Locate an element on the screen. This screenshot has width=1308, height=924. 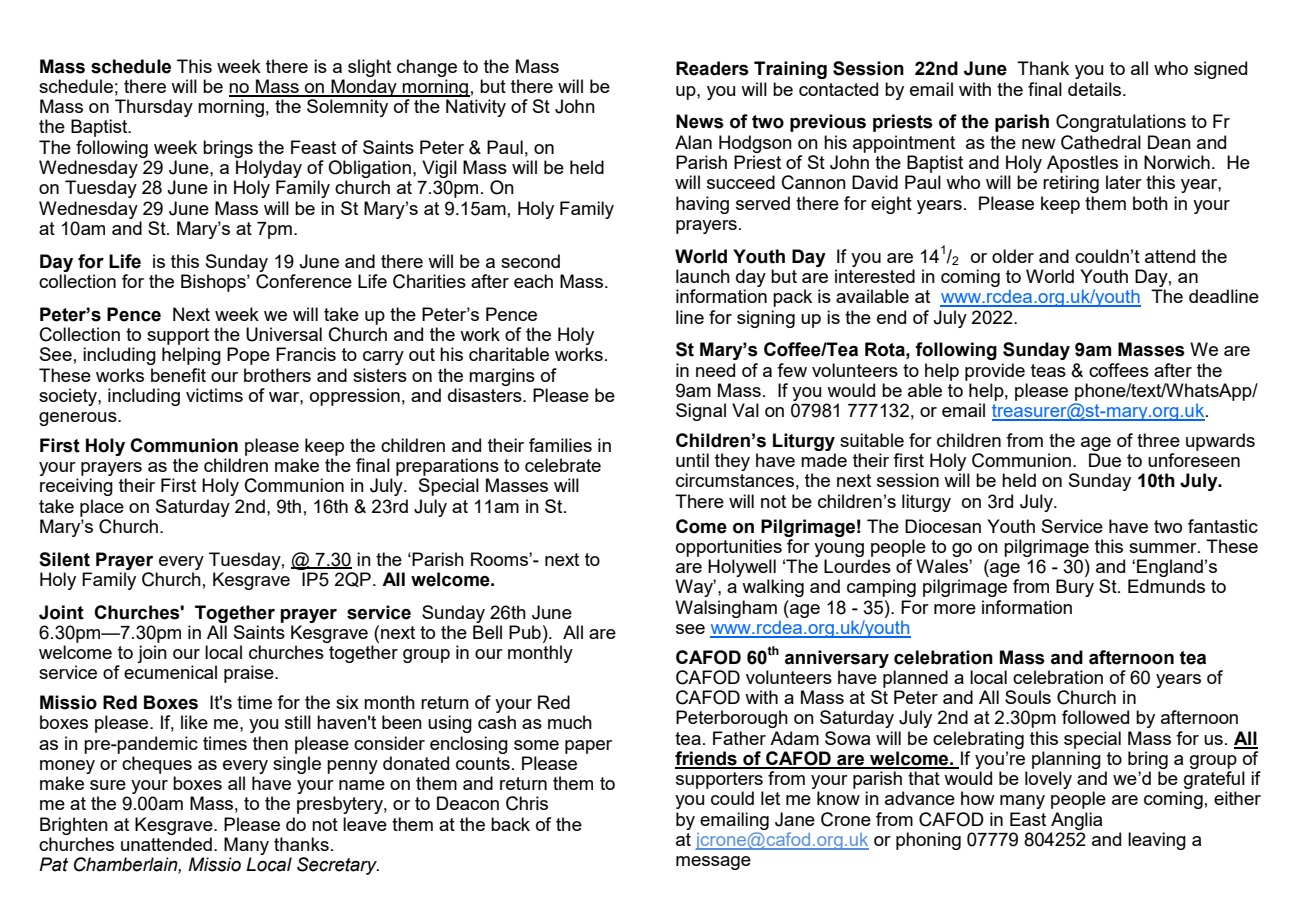
Due is located at coordinates (1105, 460).
